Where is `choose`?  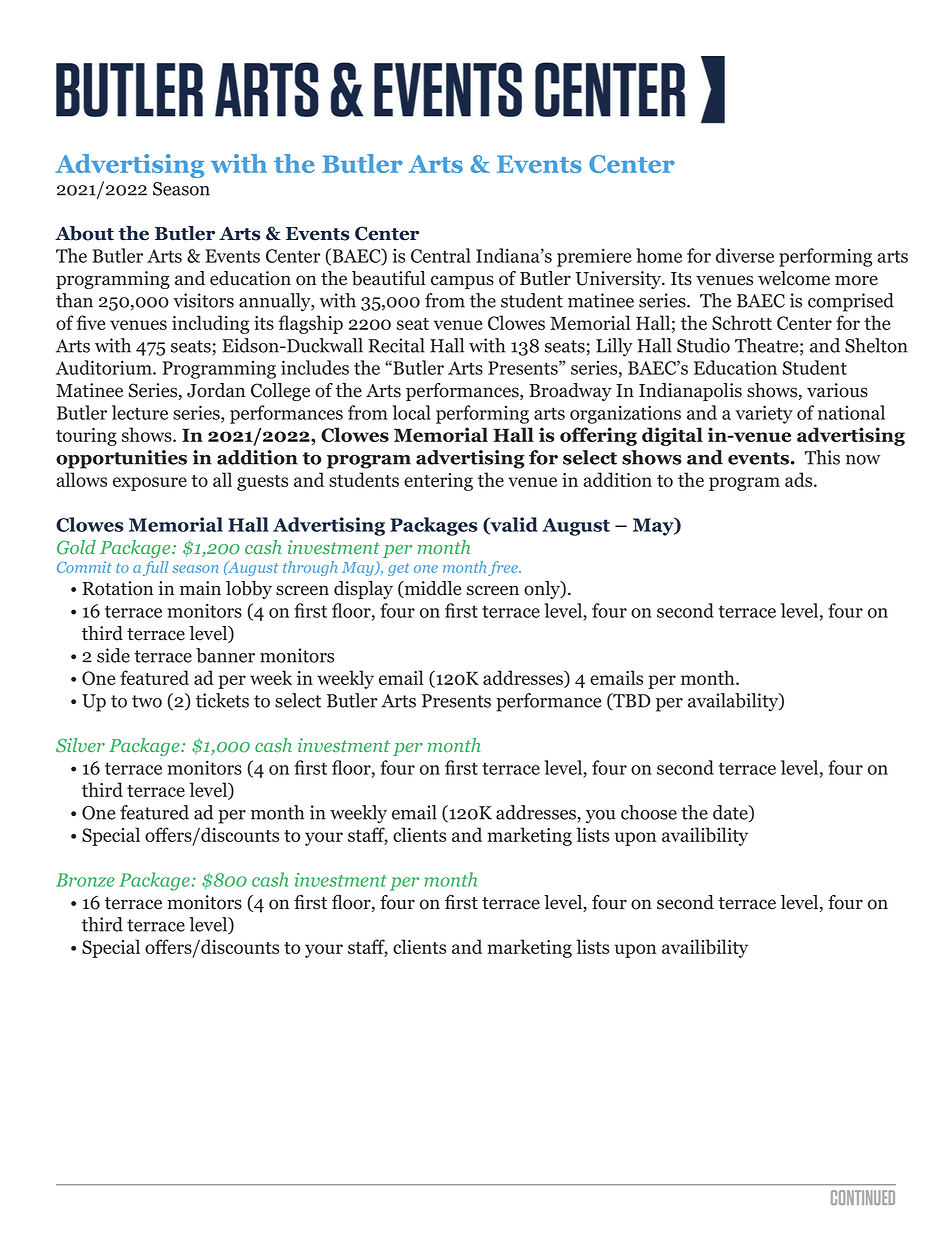 choose is located at coordinates (649, 812).
